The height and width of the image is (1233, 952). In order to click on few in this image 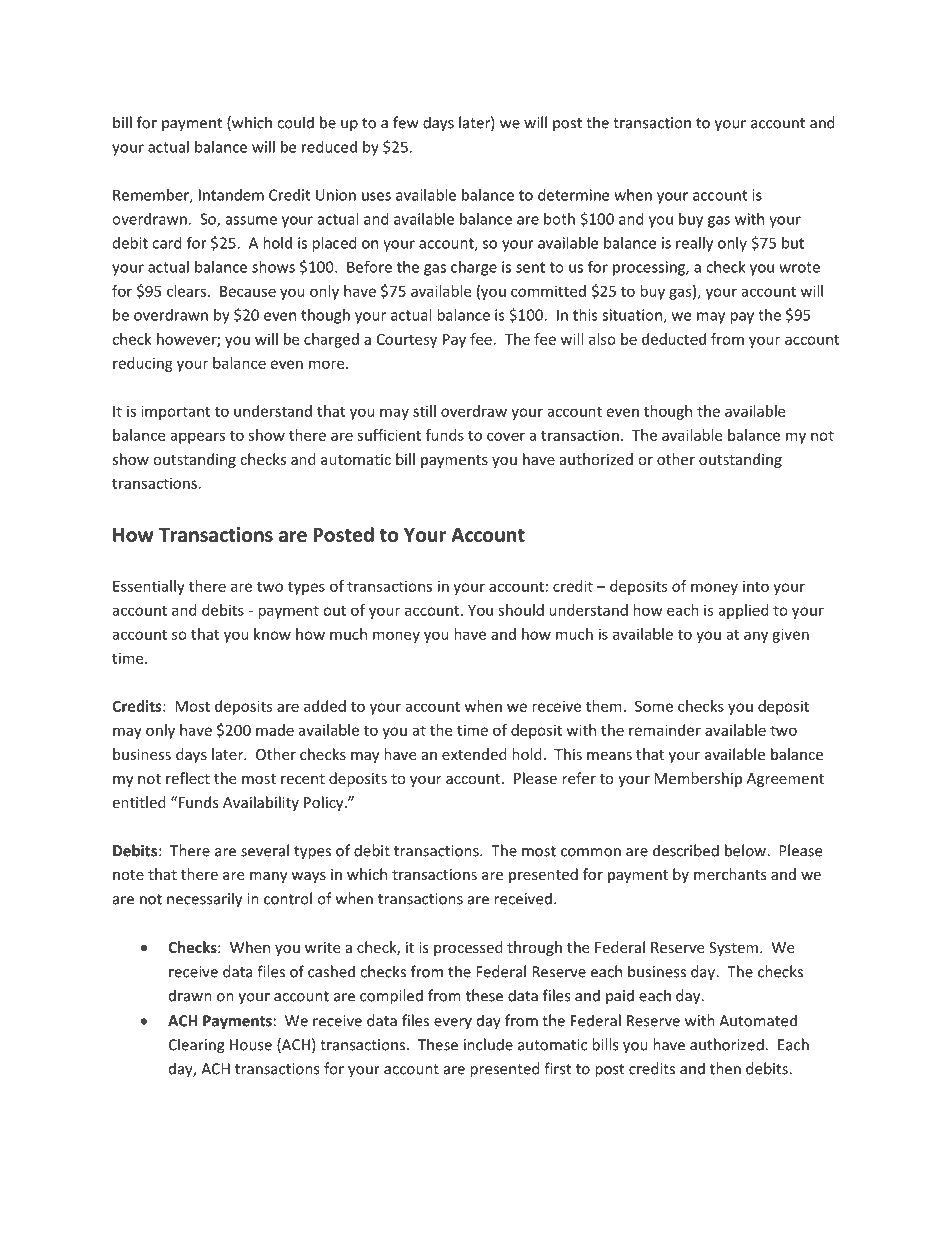, I will do `click(406, 122)`.
